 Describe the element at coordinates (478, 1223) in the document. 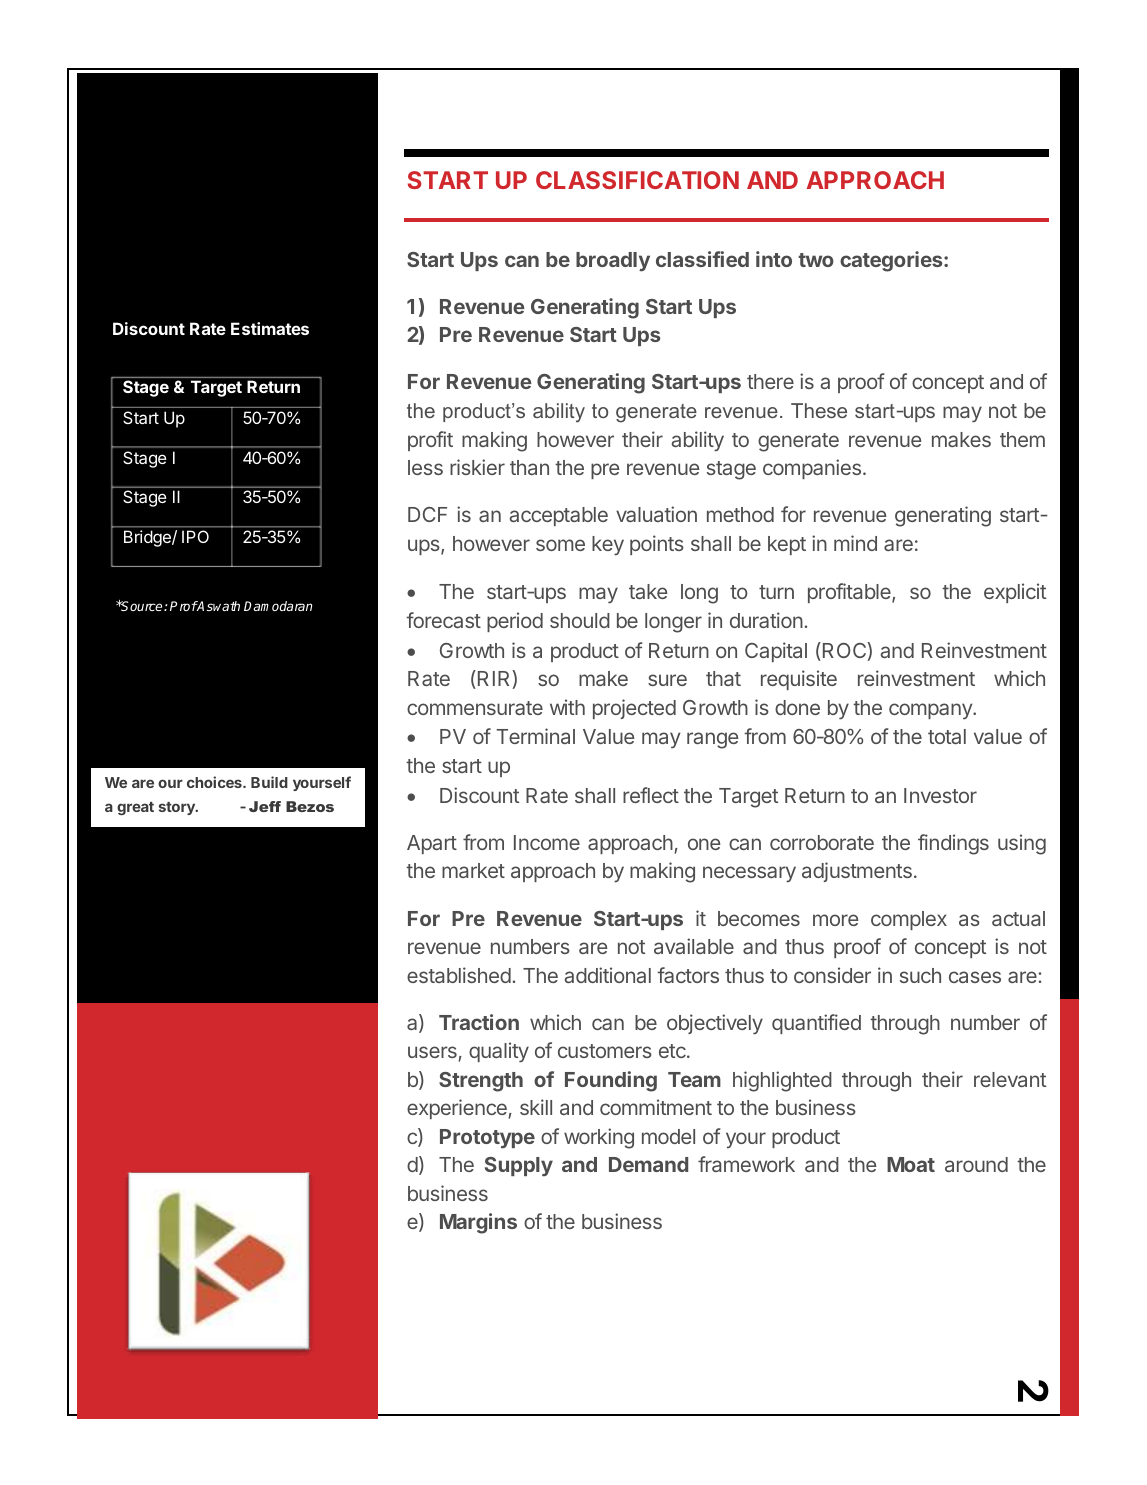

I see `Margins` at that location.
